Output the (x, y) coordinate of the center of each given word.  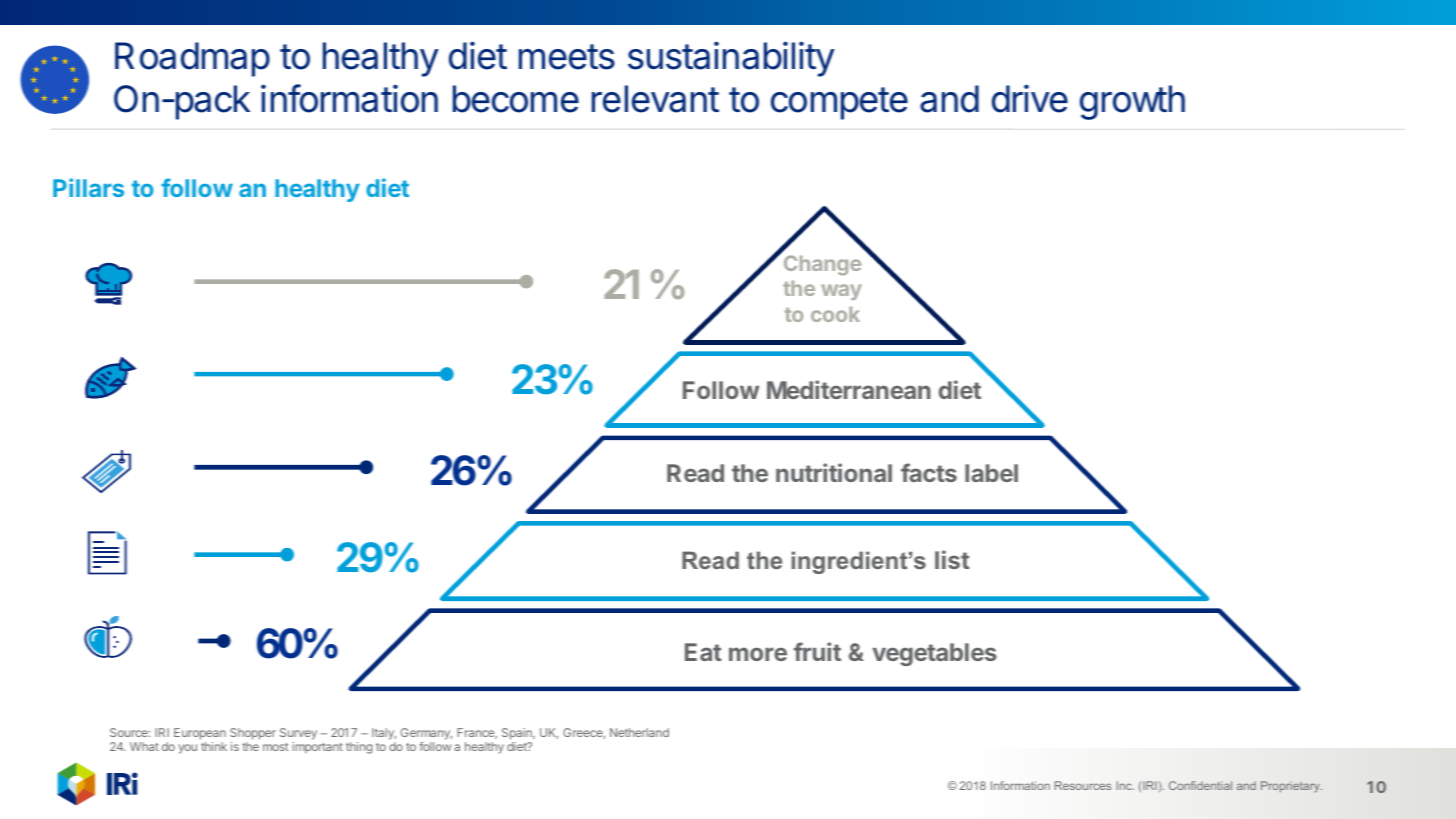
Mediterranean (849, 389)
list (952, 559)
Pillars (88, 187)
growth (1132, 102)
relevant (655, 99)
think (214, 746)
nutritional (834, 472)
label (991, 473)
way (841, 292)
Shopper (253, 734)
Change (822, 265)
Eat (703, 652)
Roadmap (192, 59)
